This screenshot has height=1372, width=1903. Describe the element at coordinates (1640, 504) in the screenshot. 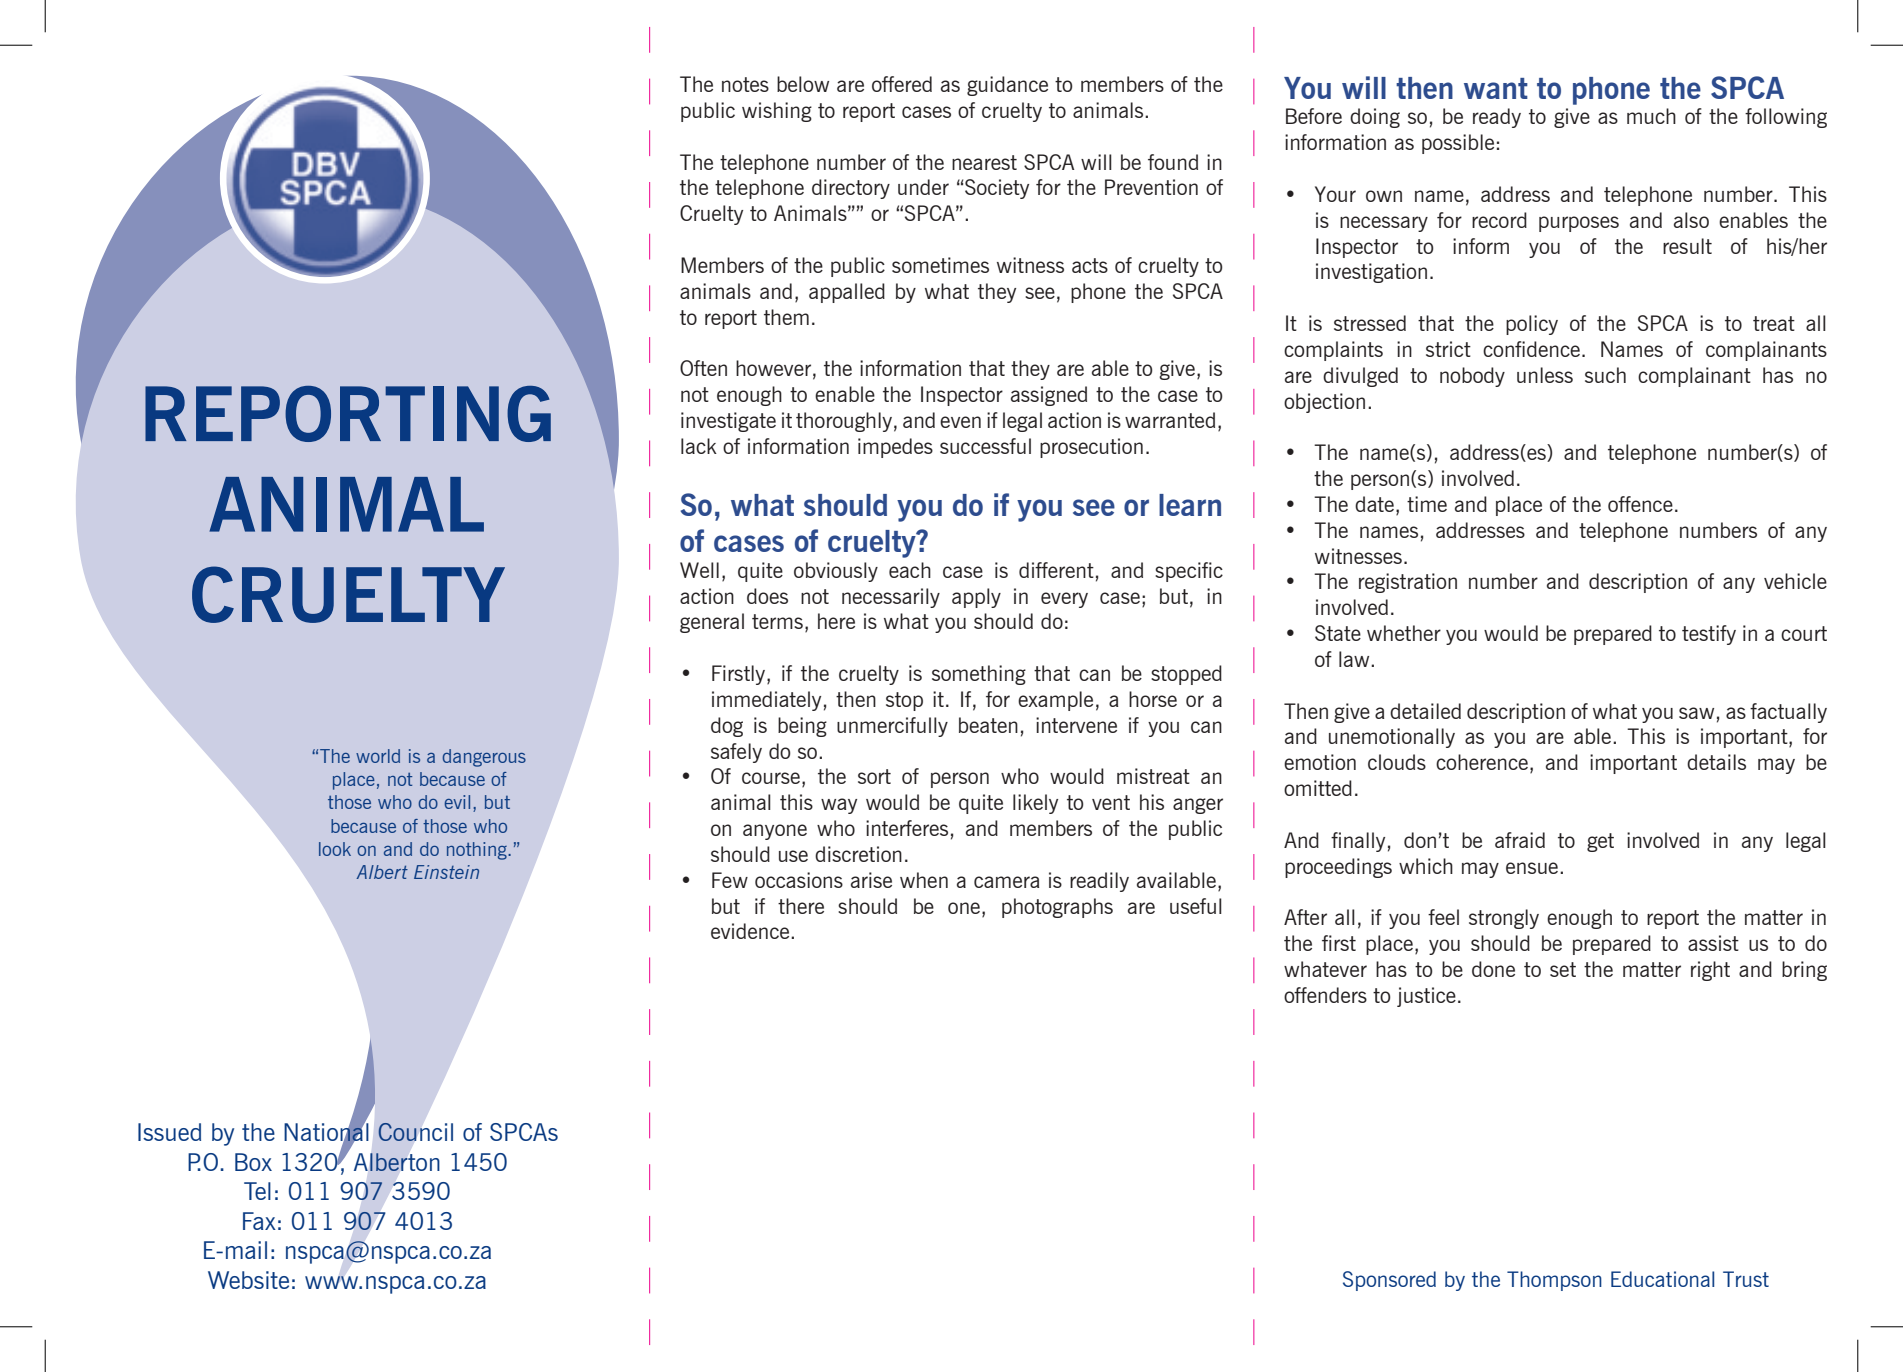

I see `offence` at that location.
